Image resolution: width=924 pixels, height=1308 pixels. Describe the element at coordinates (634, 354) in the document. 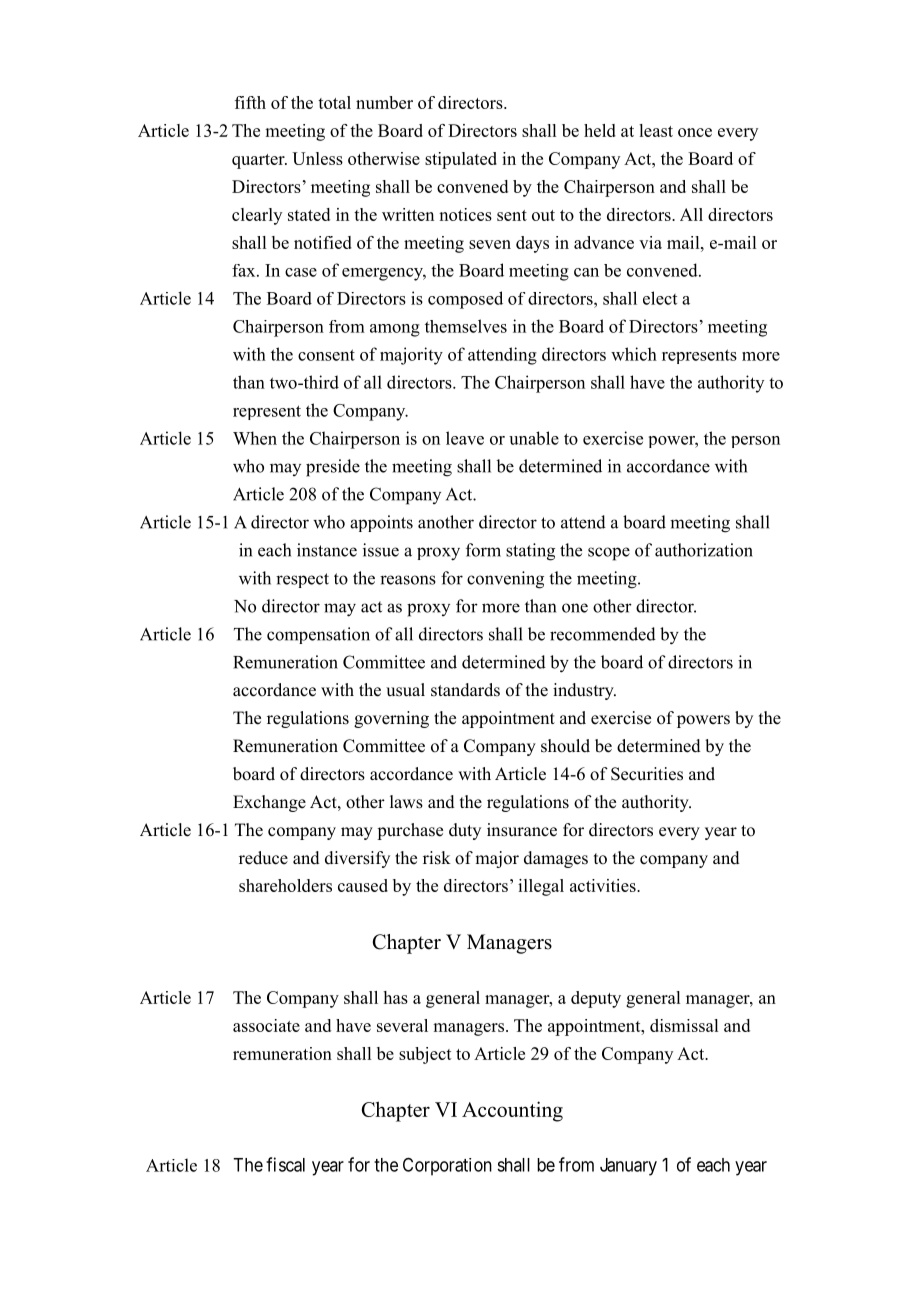

I see `which` at that location.
